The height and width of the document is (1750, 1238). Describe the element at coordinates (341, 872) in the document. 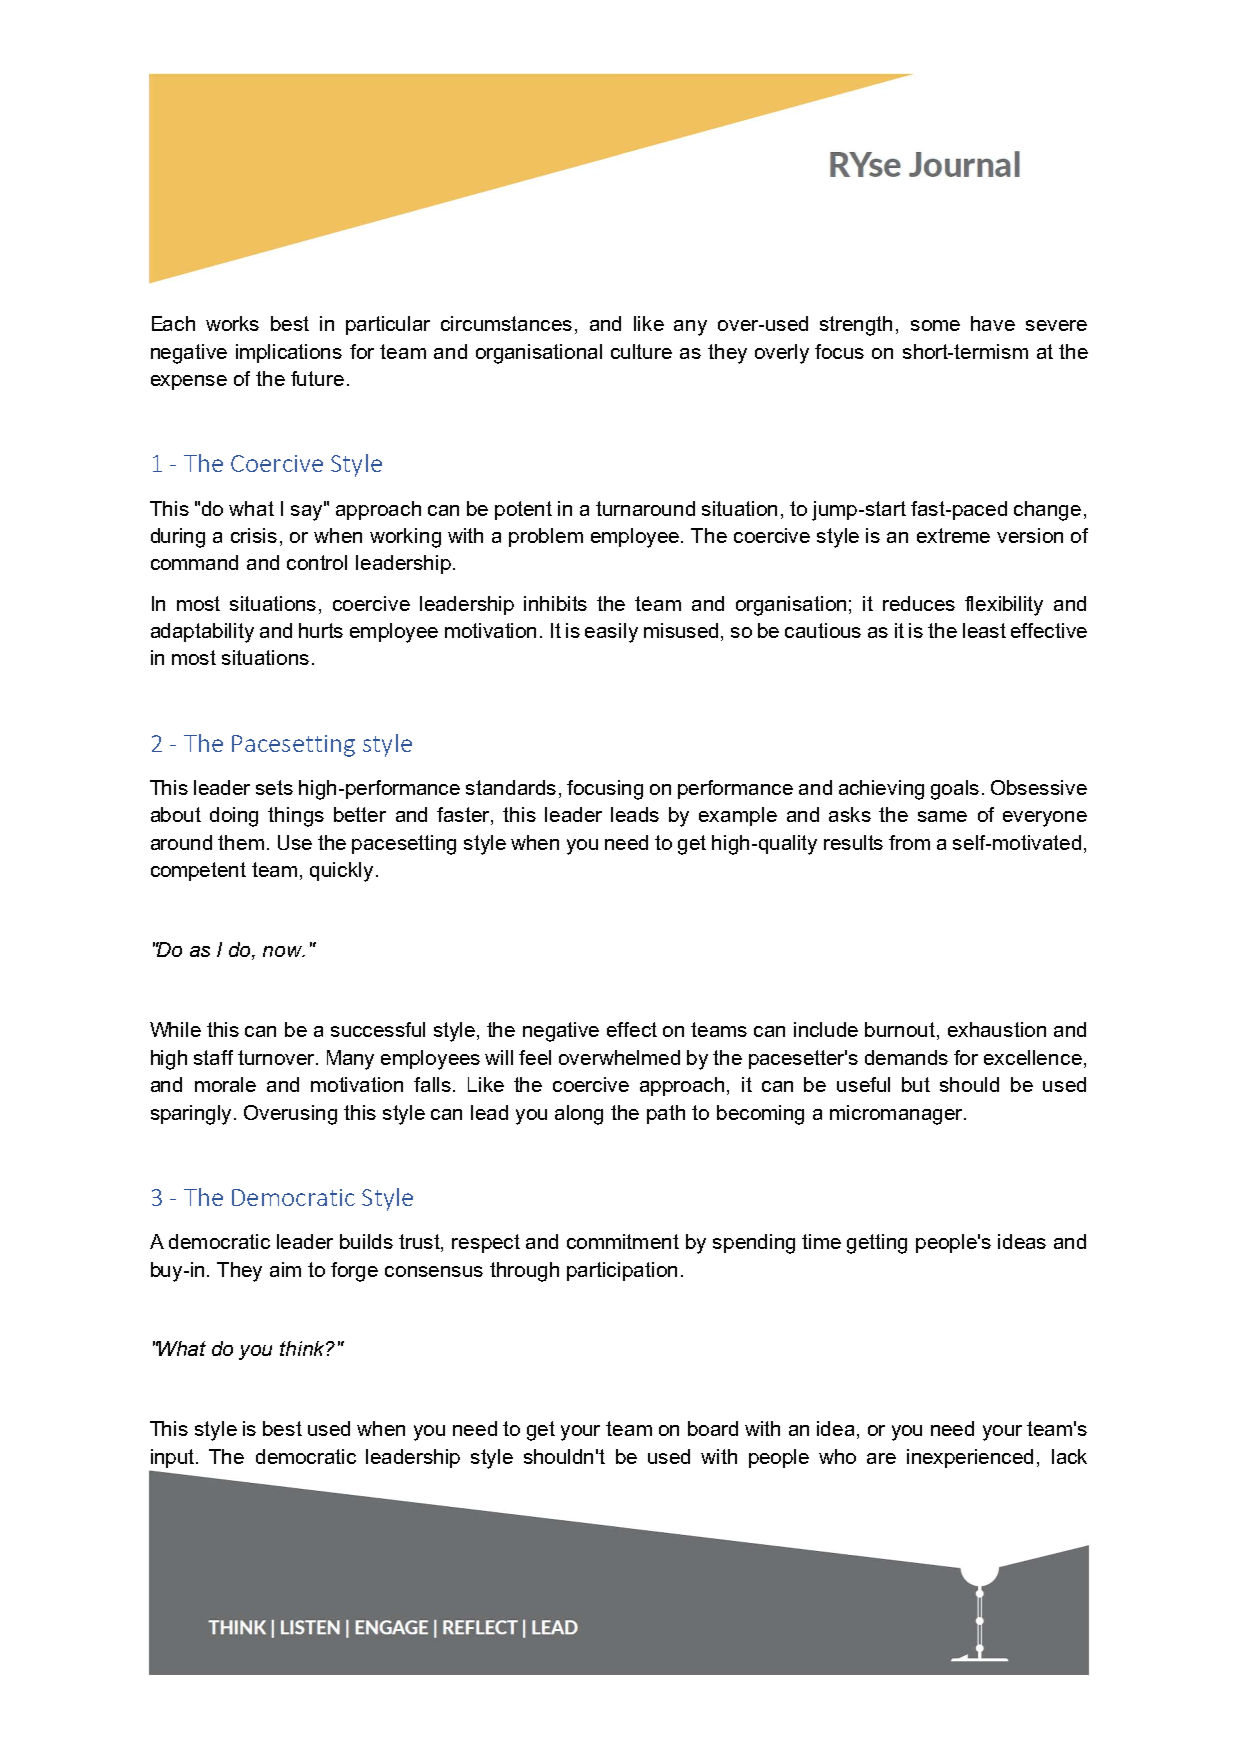

I see `quickly` at that location.
